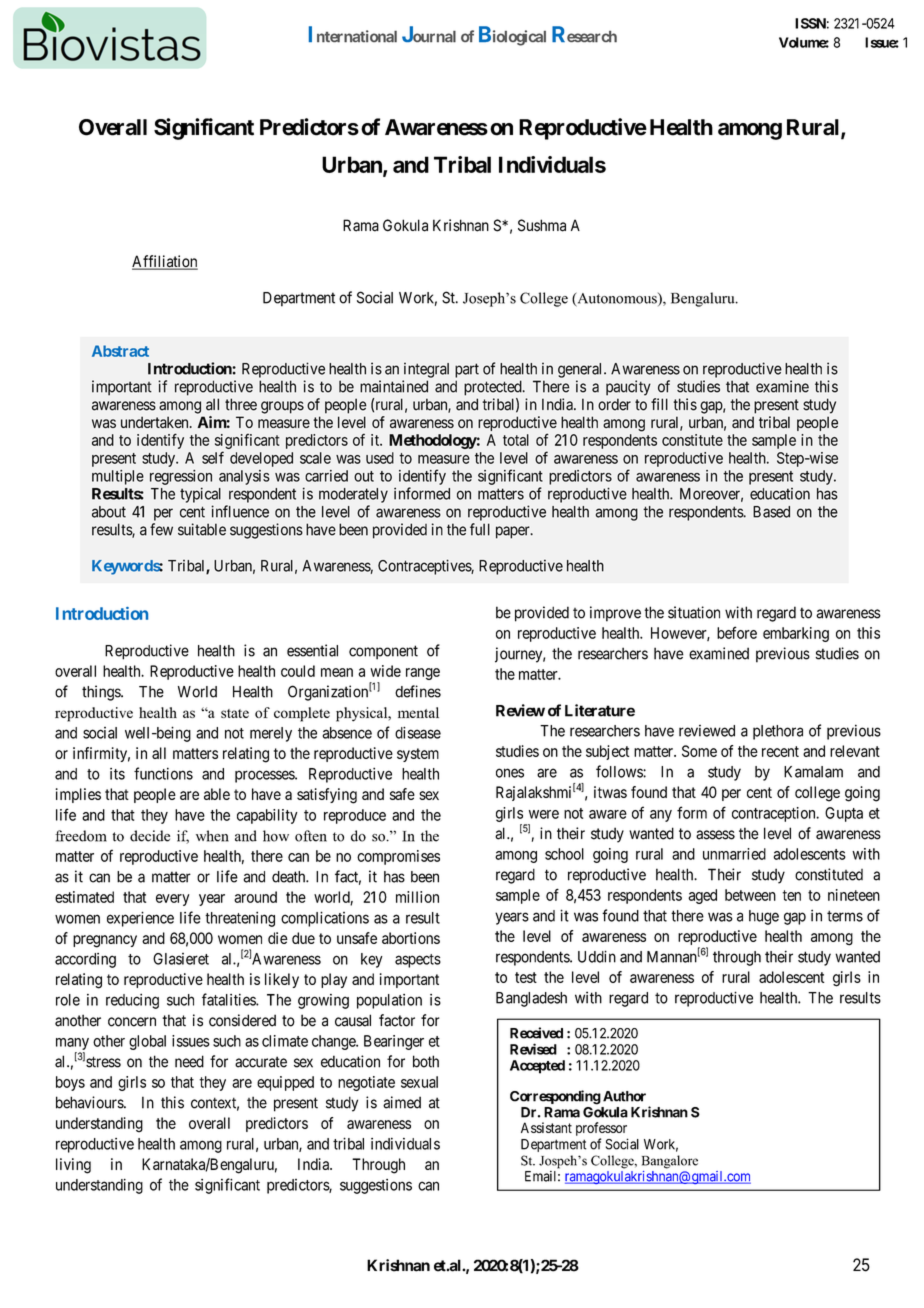 The image size is (924, 1308). What do you see at coordinates (90, 1102) in the document?
I see `behaviours` at bounding box center [90, 1102].
